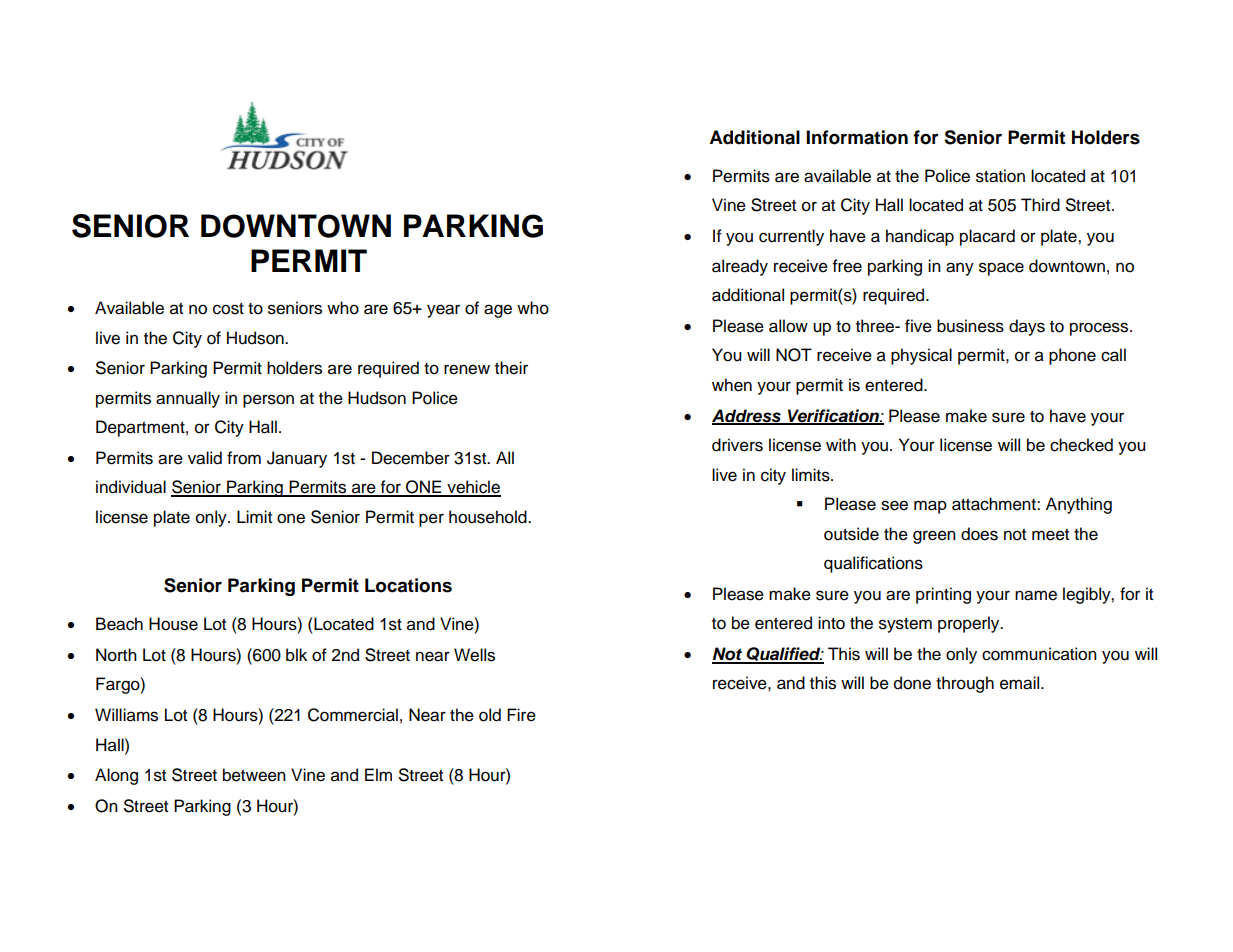  What do you see at coordinates (1036, 595) in the page?
I see `name` at bounding box center [1036, 595].
